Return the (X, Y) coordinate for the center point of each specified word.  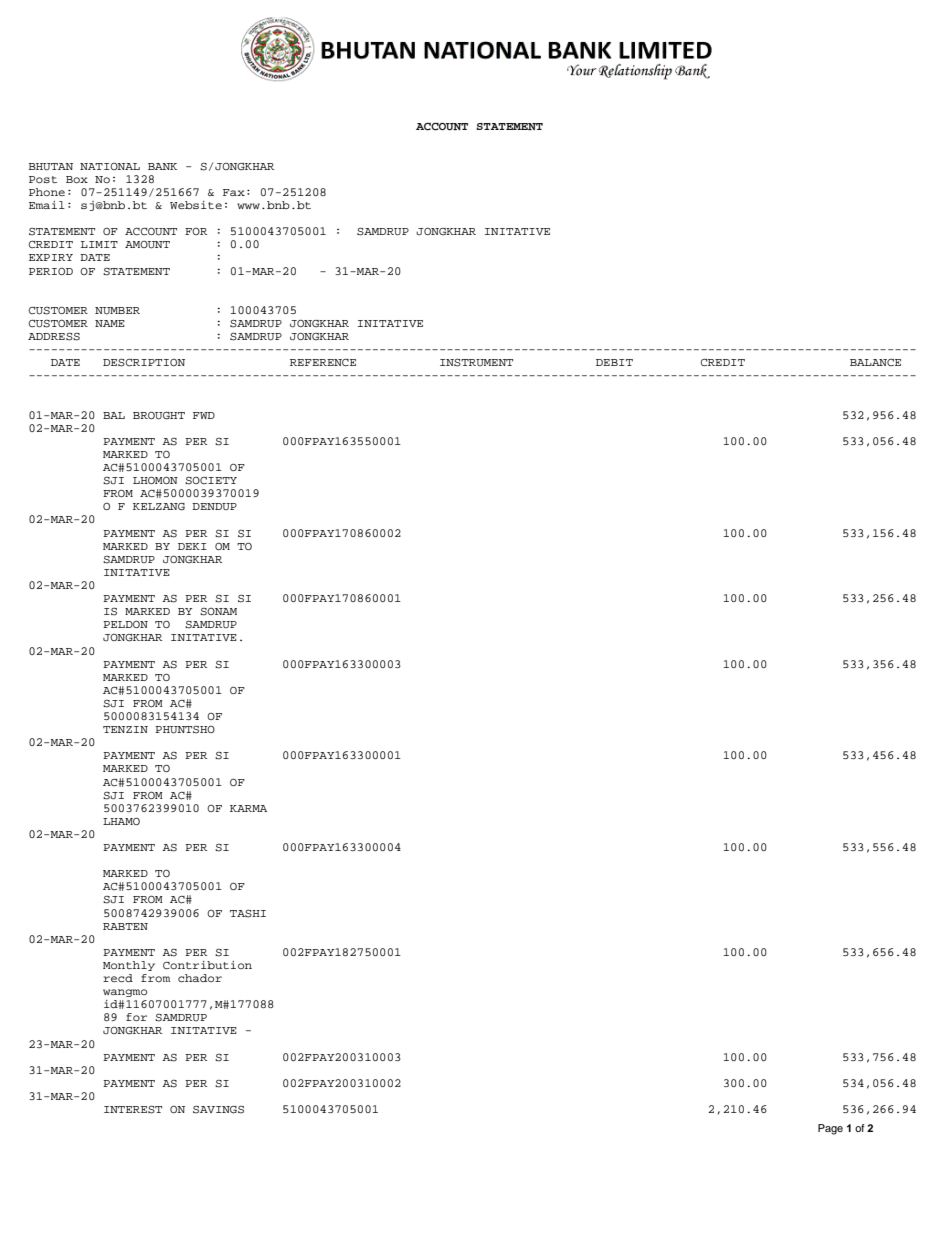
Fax (234, 192)
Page (830, 1129)
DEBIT (614, 362)
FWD (204, 415)
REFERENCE (323, 363)
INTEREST (133, 1109)
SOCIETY (211, 480)
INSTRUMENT (476, 362)
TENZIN (125, 729)
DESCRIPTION (144, 362)
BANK (162, 166)
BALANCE (875, 362)
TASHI (248, 913)
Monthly (129, 966)
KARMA (248, 808)
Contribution (207, 965)
